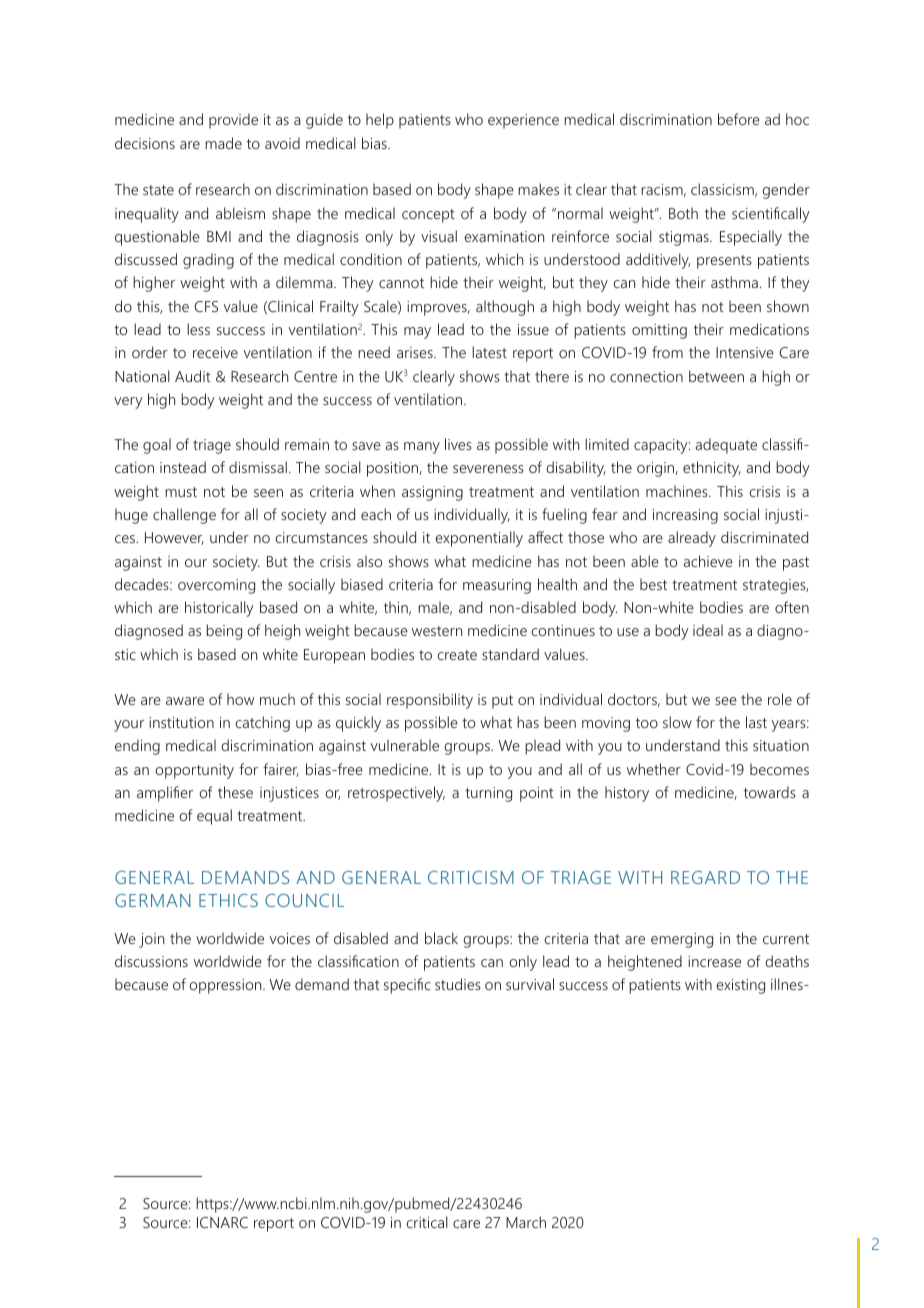 Image resolution: width=924 pixels, height=1308 pixels. What do you see at coordinates (526, 1222) in the screenshot?
I see `March` at bounding box center [526, 1222].
